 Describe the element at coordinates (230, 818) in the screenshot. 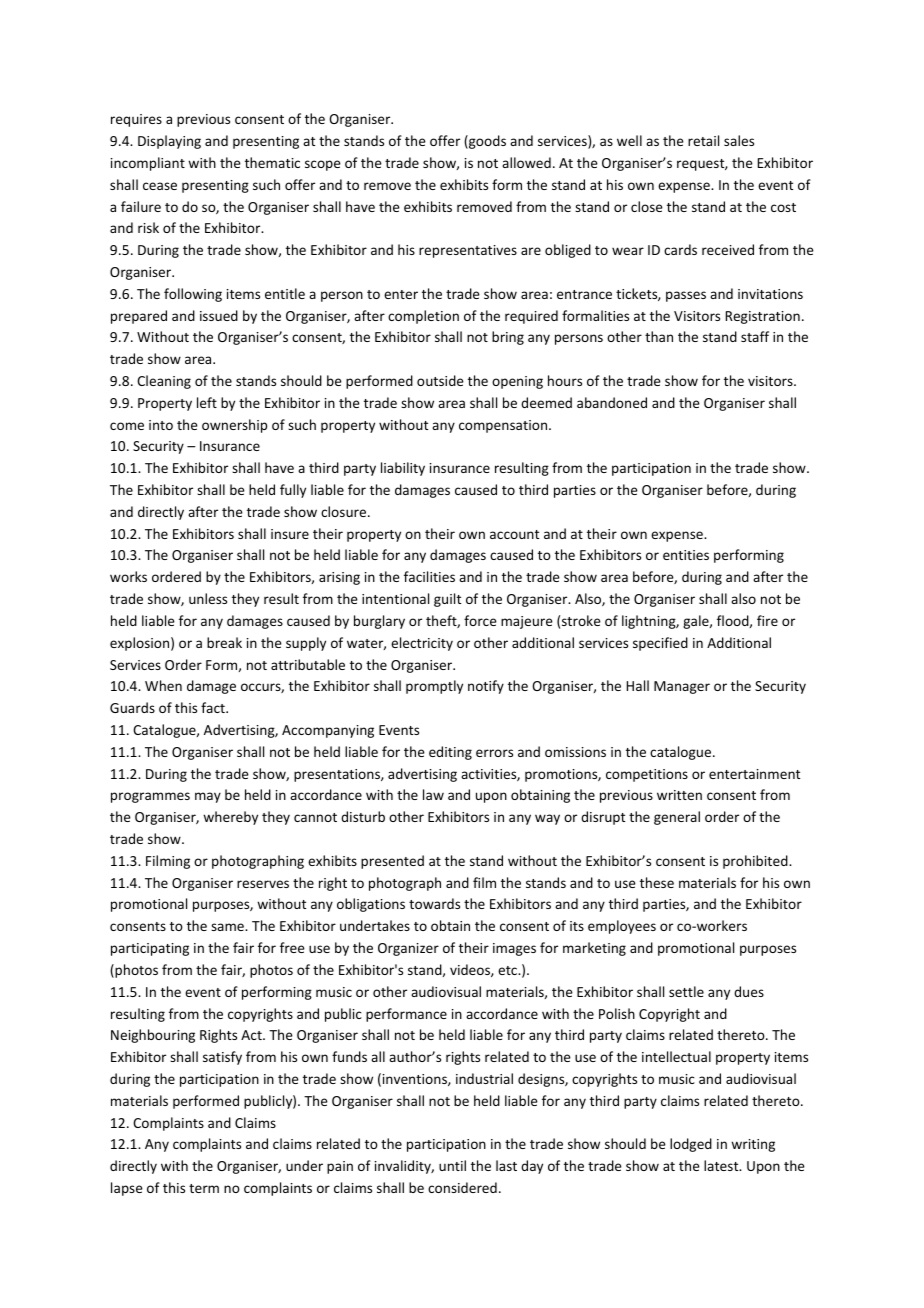

I see `whereby` at that location.
